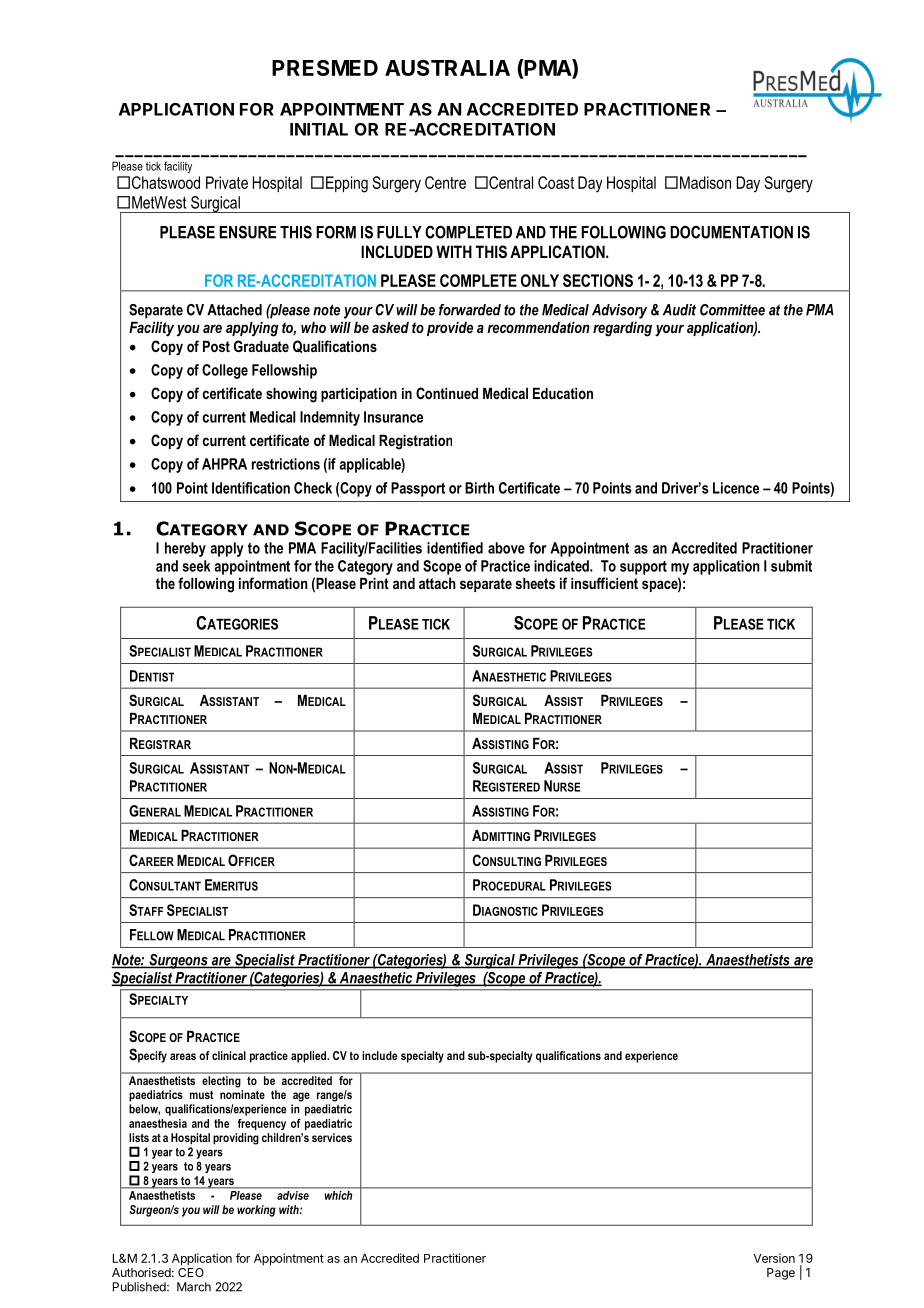  Describe the element at coordinates (732, 310) in the document. I see `Committee` at that location.
